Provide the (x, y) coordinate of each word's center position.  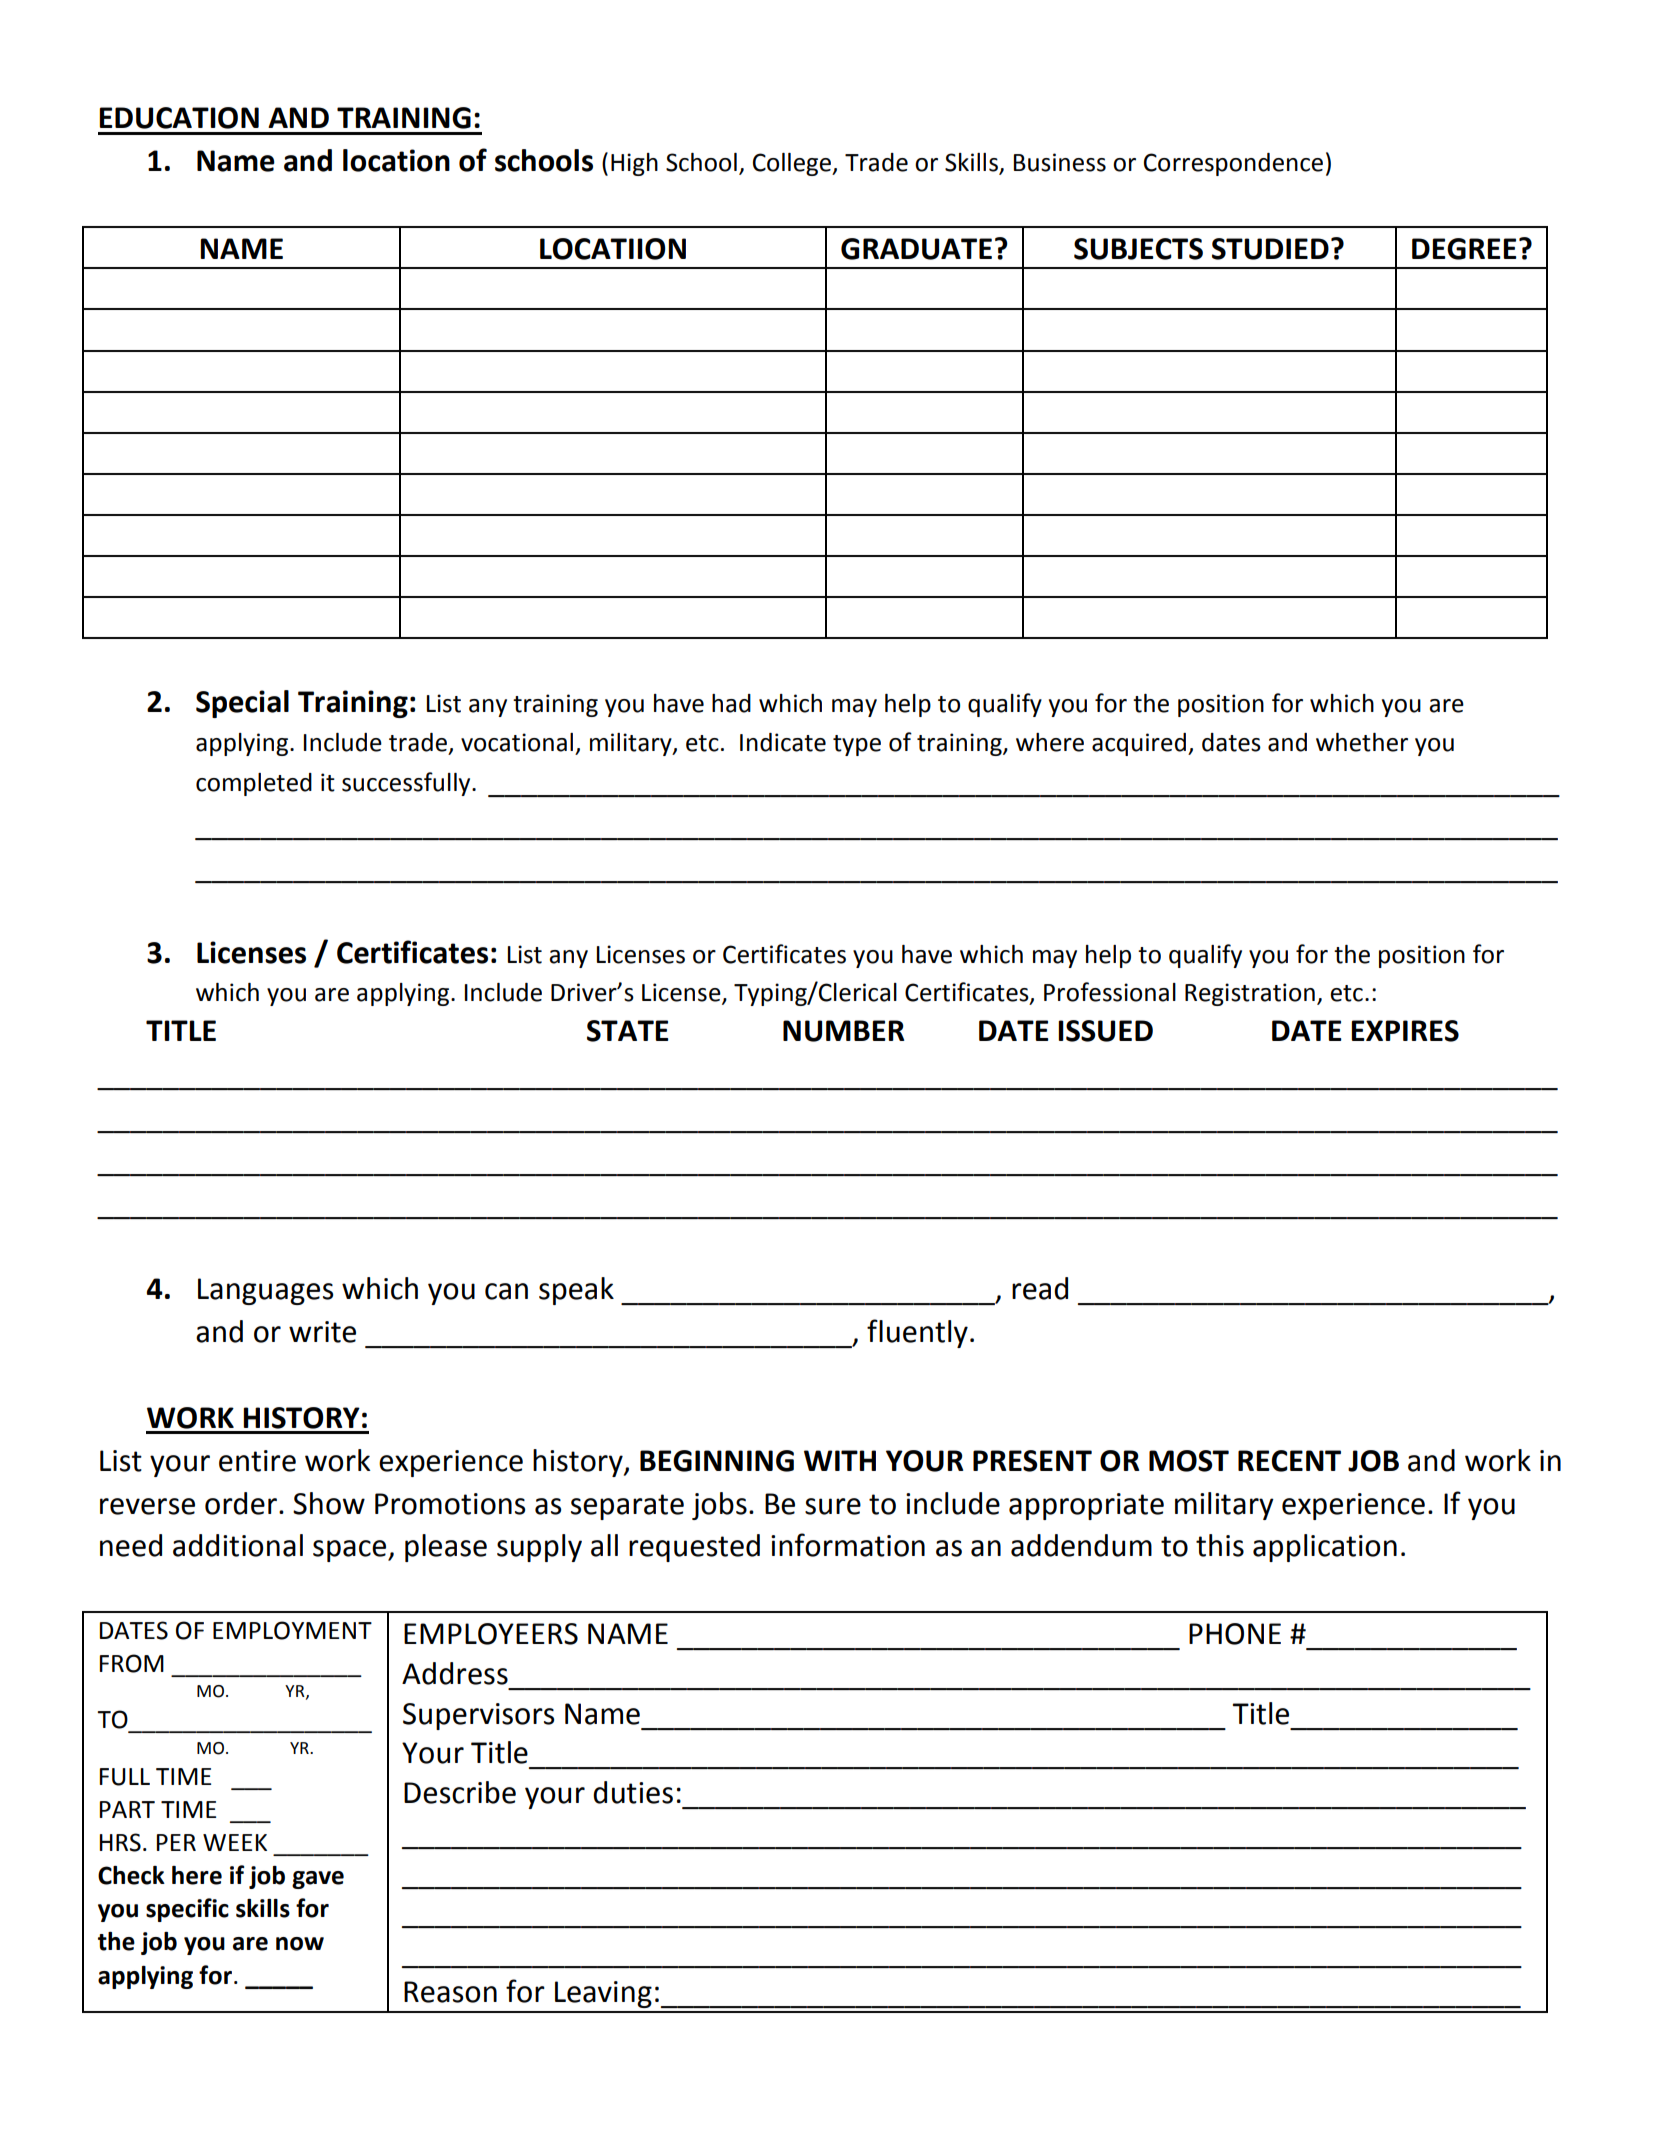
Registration (1250, 994)
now (300, 1944)
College (793, 164)
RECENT (1289, 1461)
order (241, 1503)
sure (833, 1506)
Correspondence (1233, 164)
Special (242, 704)
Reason (450, 1992)
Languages (265, 1291)
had (731, 703)
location (396, 160)
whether (1362, 742)
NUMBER (844, 1031)
